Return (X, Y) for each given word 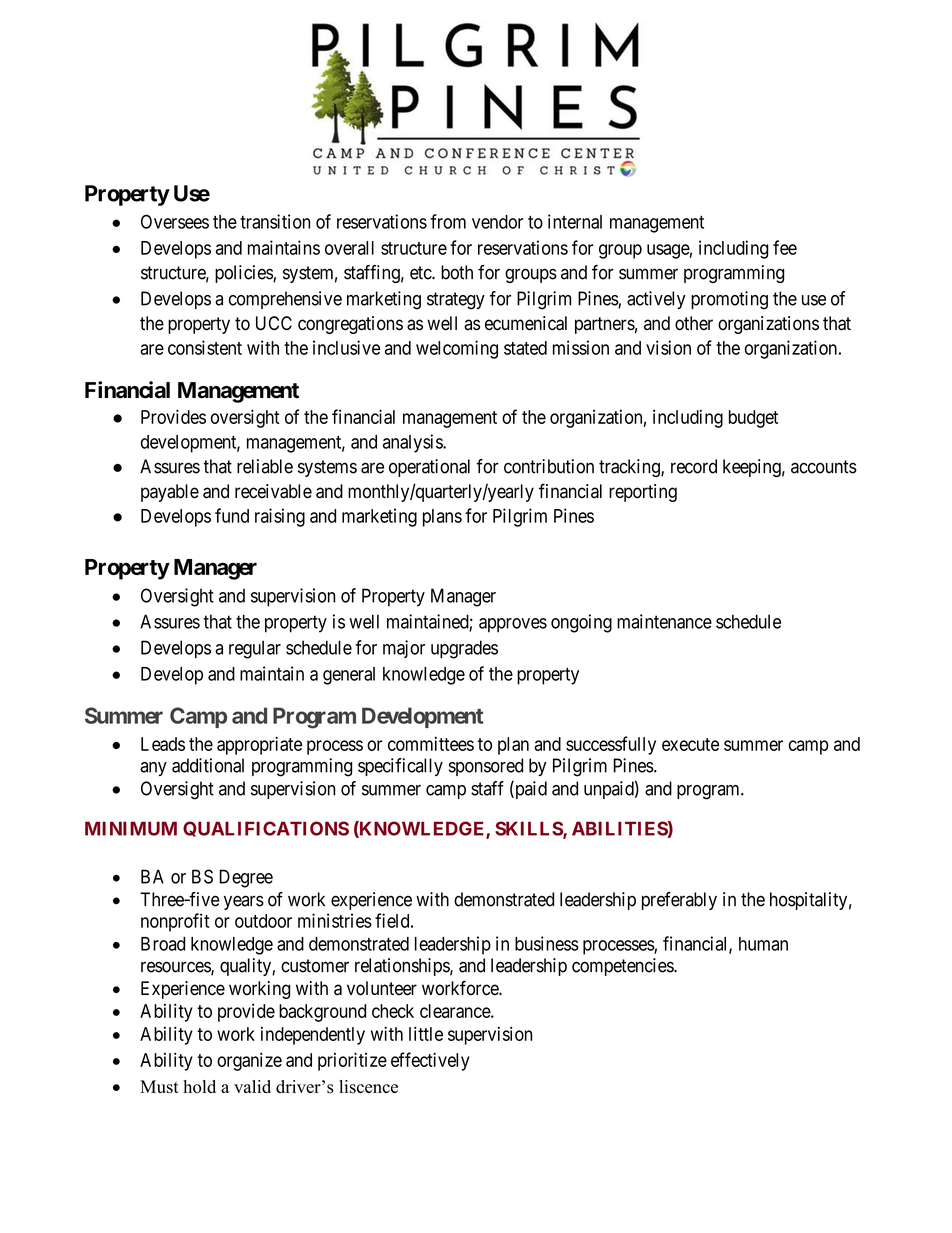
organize (249, 1061)
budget (753, 419)
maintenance (664, 621)
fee (785, 247)
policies (244, 274)
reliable (265, 466)
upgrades (464, 649)
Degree (246, 878)
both (457, 272)
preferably (679, 901)
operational (429, 468)
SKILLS (529, 829)
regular (255, 649)
